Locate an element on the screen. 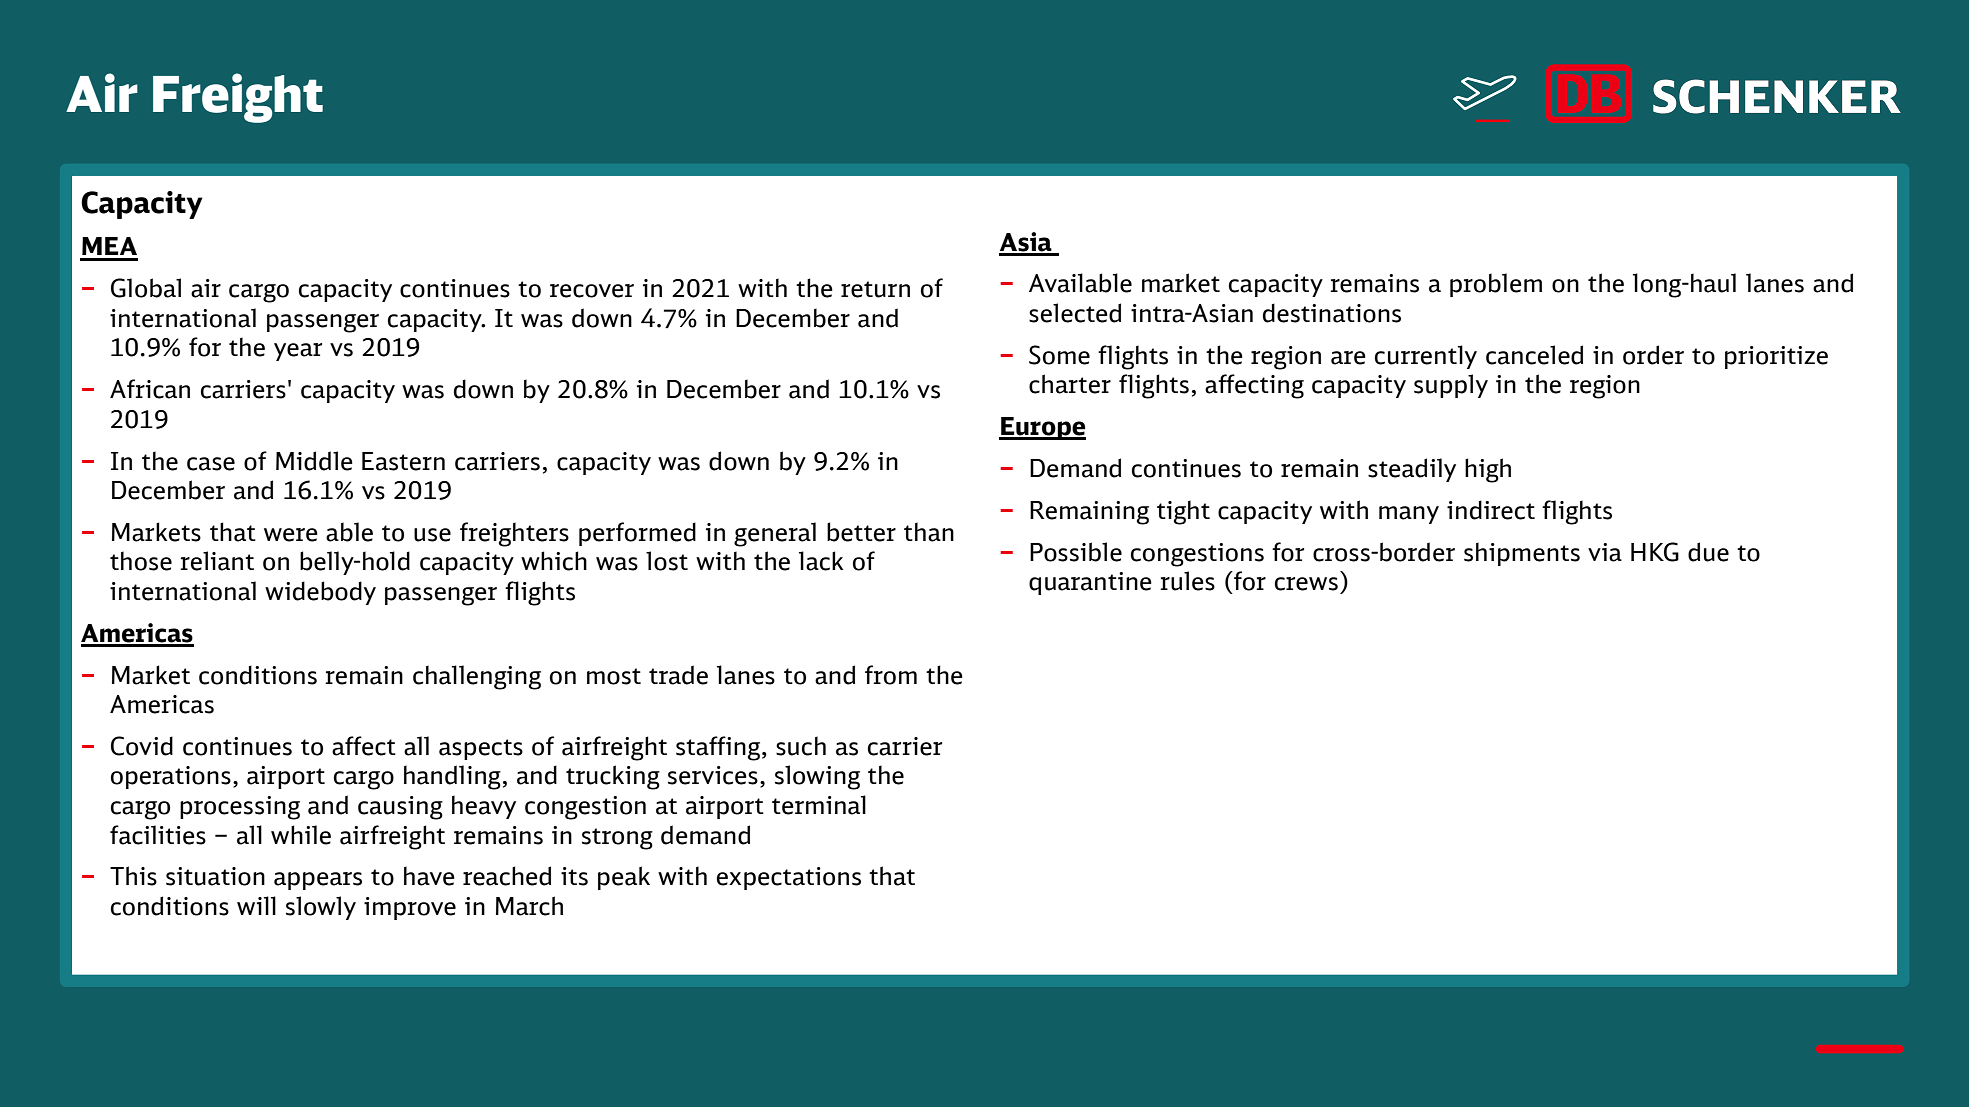 The width and height of the screenshot is (1969, 1107). return is located at coordinates (875, 289).
